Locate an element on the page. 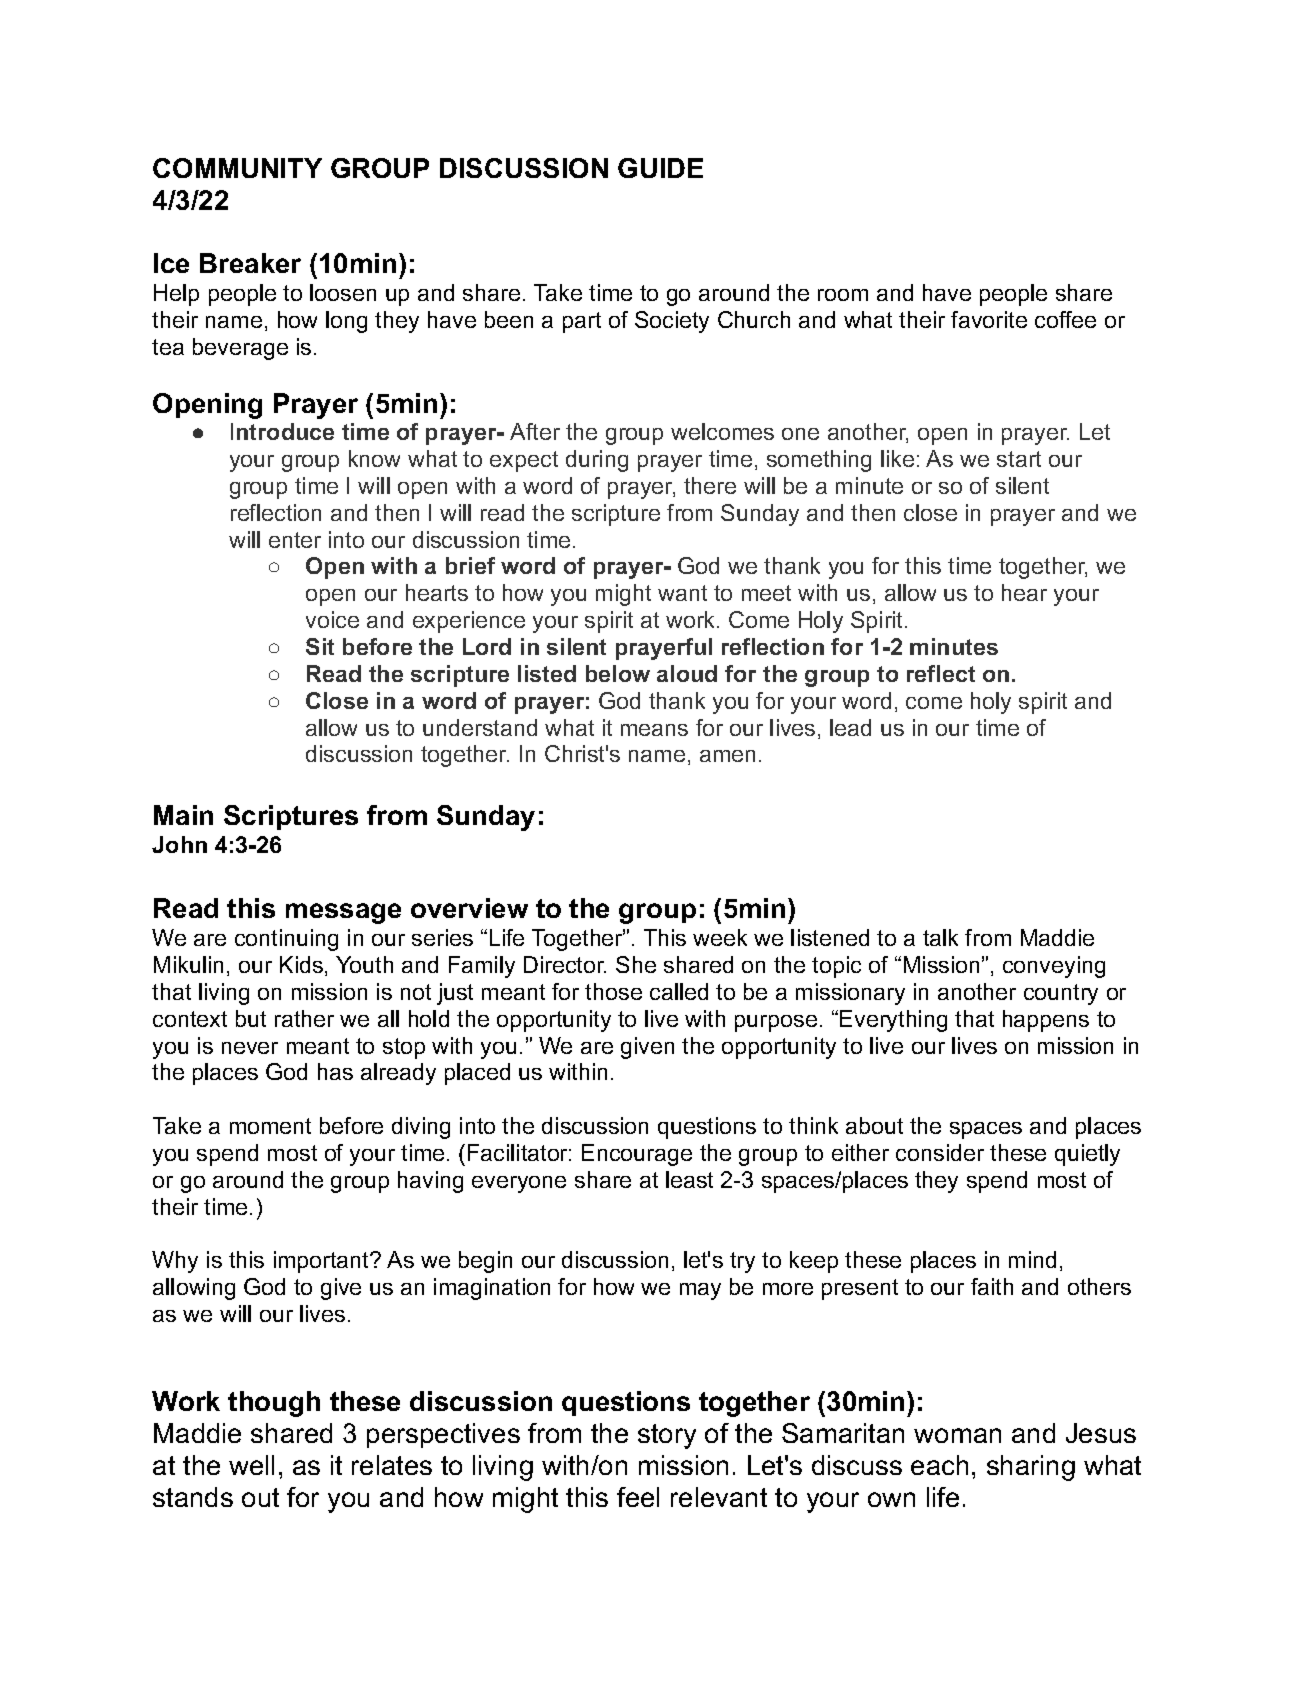 The image size is (1299, 1681). well is located at coordinates (251, 1465).
